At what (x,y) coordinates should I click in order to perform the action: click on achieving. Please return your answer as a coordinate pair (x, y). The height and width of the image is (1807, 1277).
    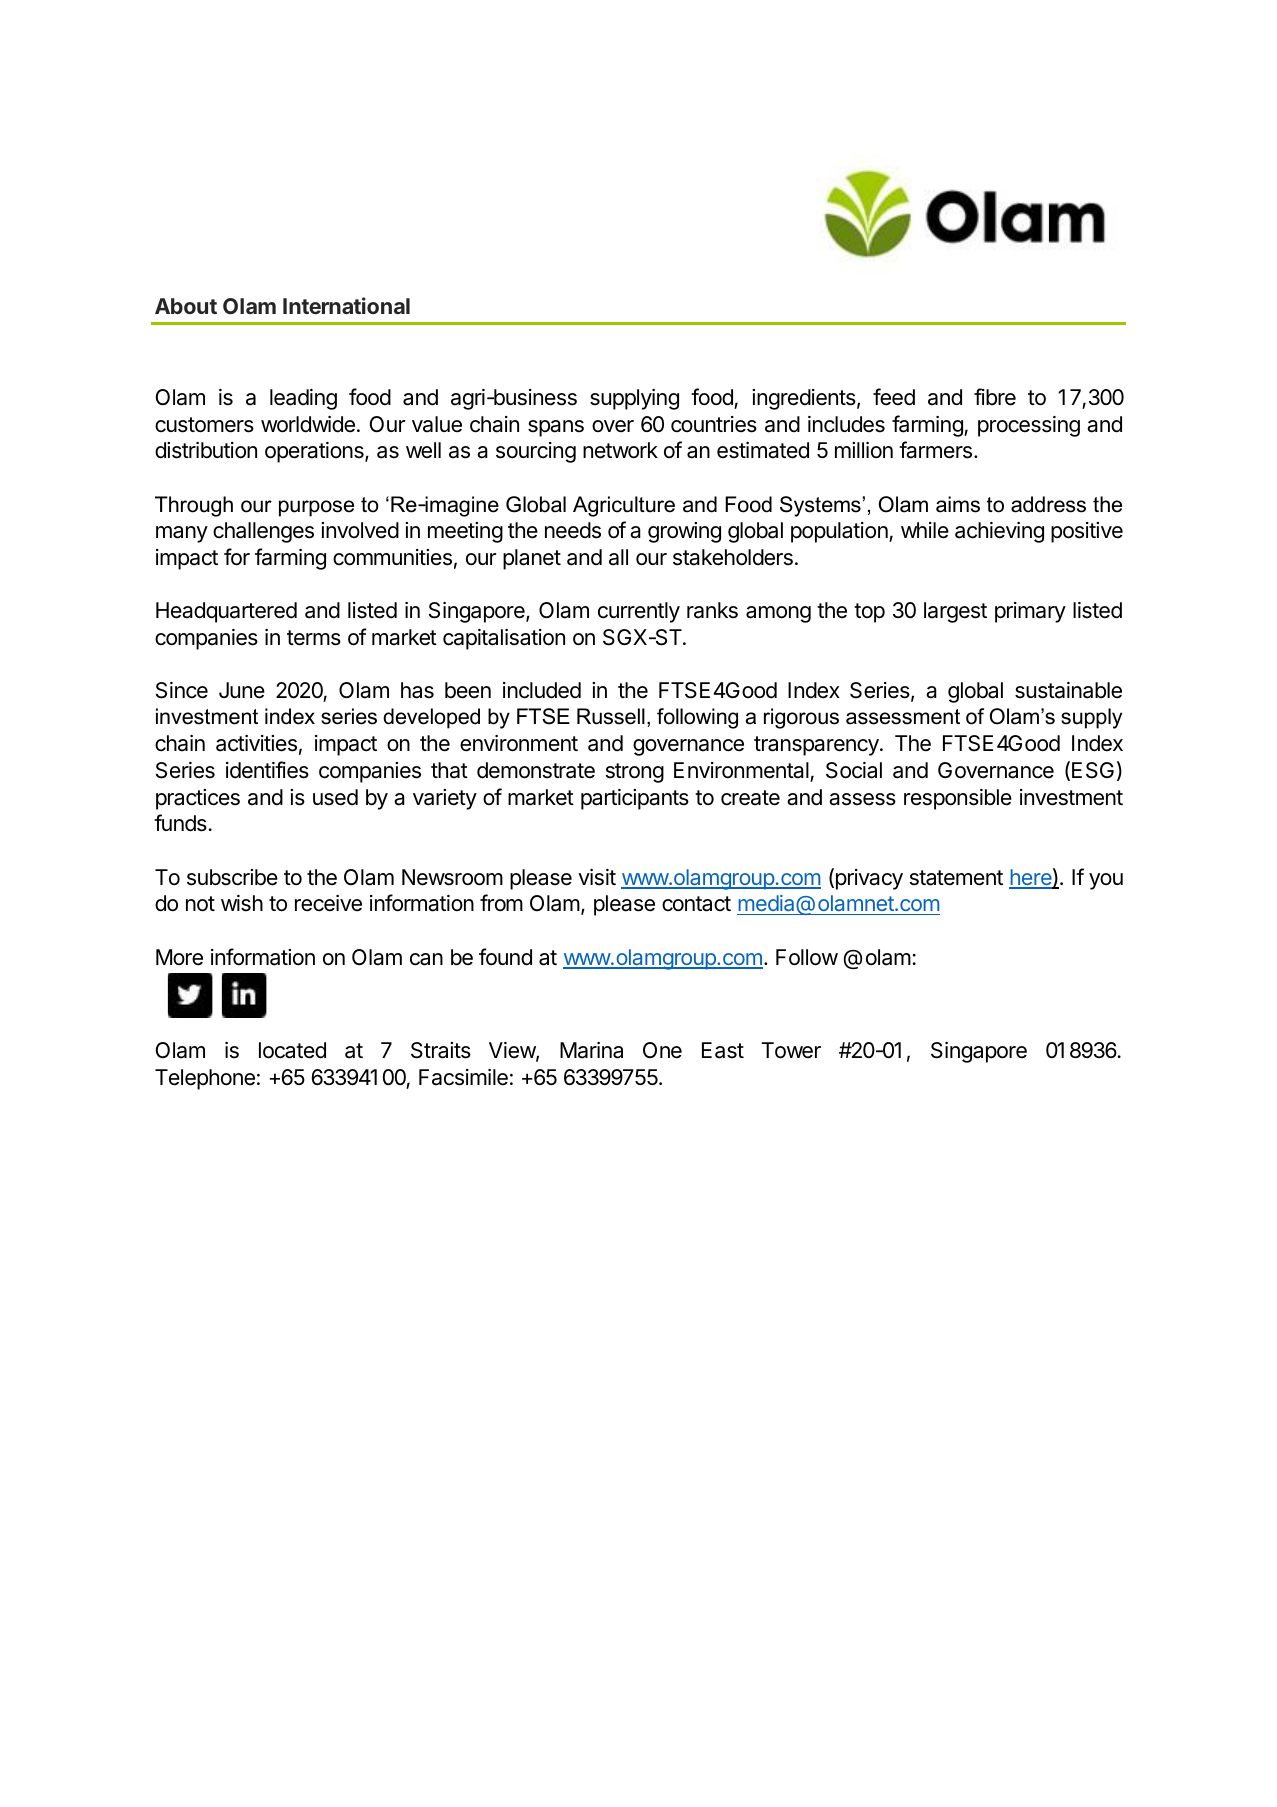
    Looking at the image, I should click on (999, 532).
